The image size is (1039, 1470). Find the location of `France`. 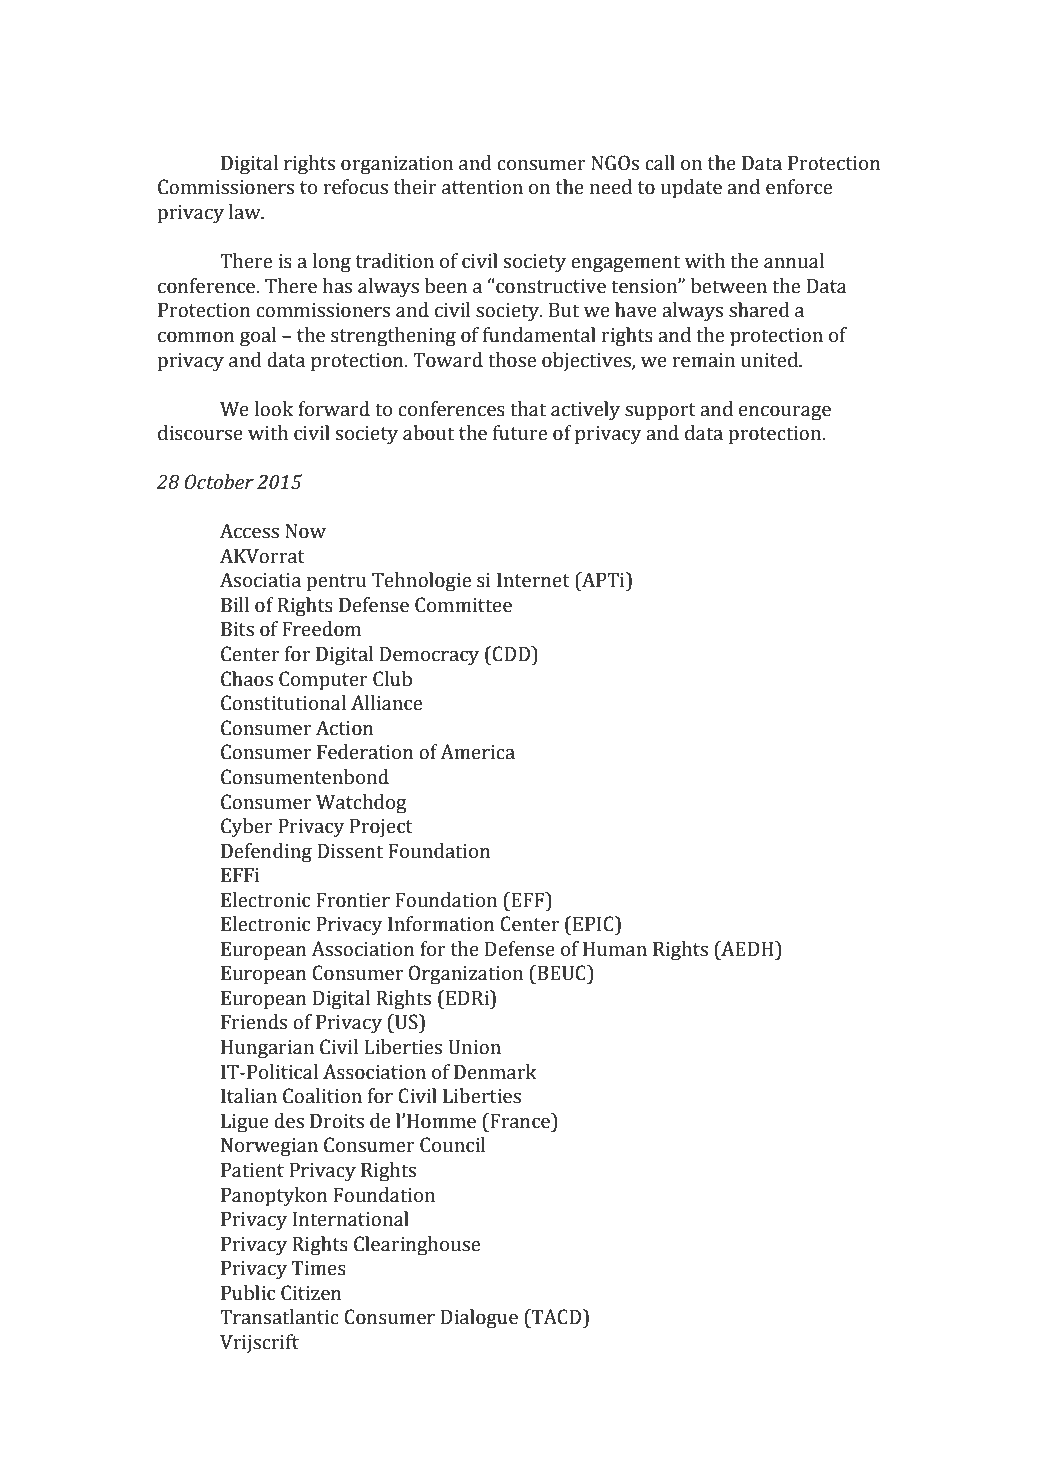

France is located at coordinates (520, 1121).
